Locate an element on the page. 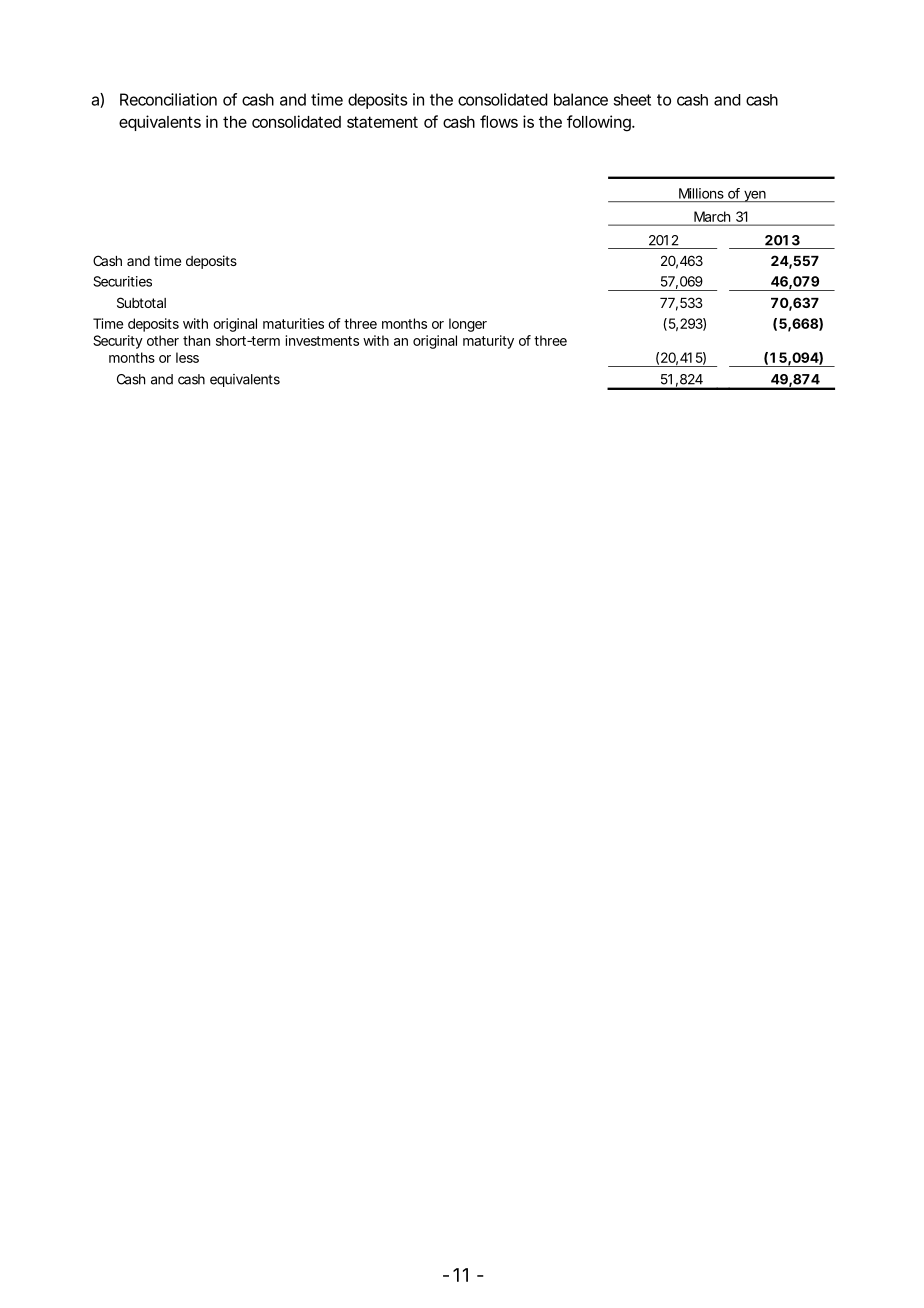 The height and width of the document is (1308, 924). Reconciliation is located at coordinates (168, 99).
